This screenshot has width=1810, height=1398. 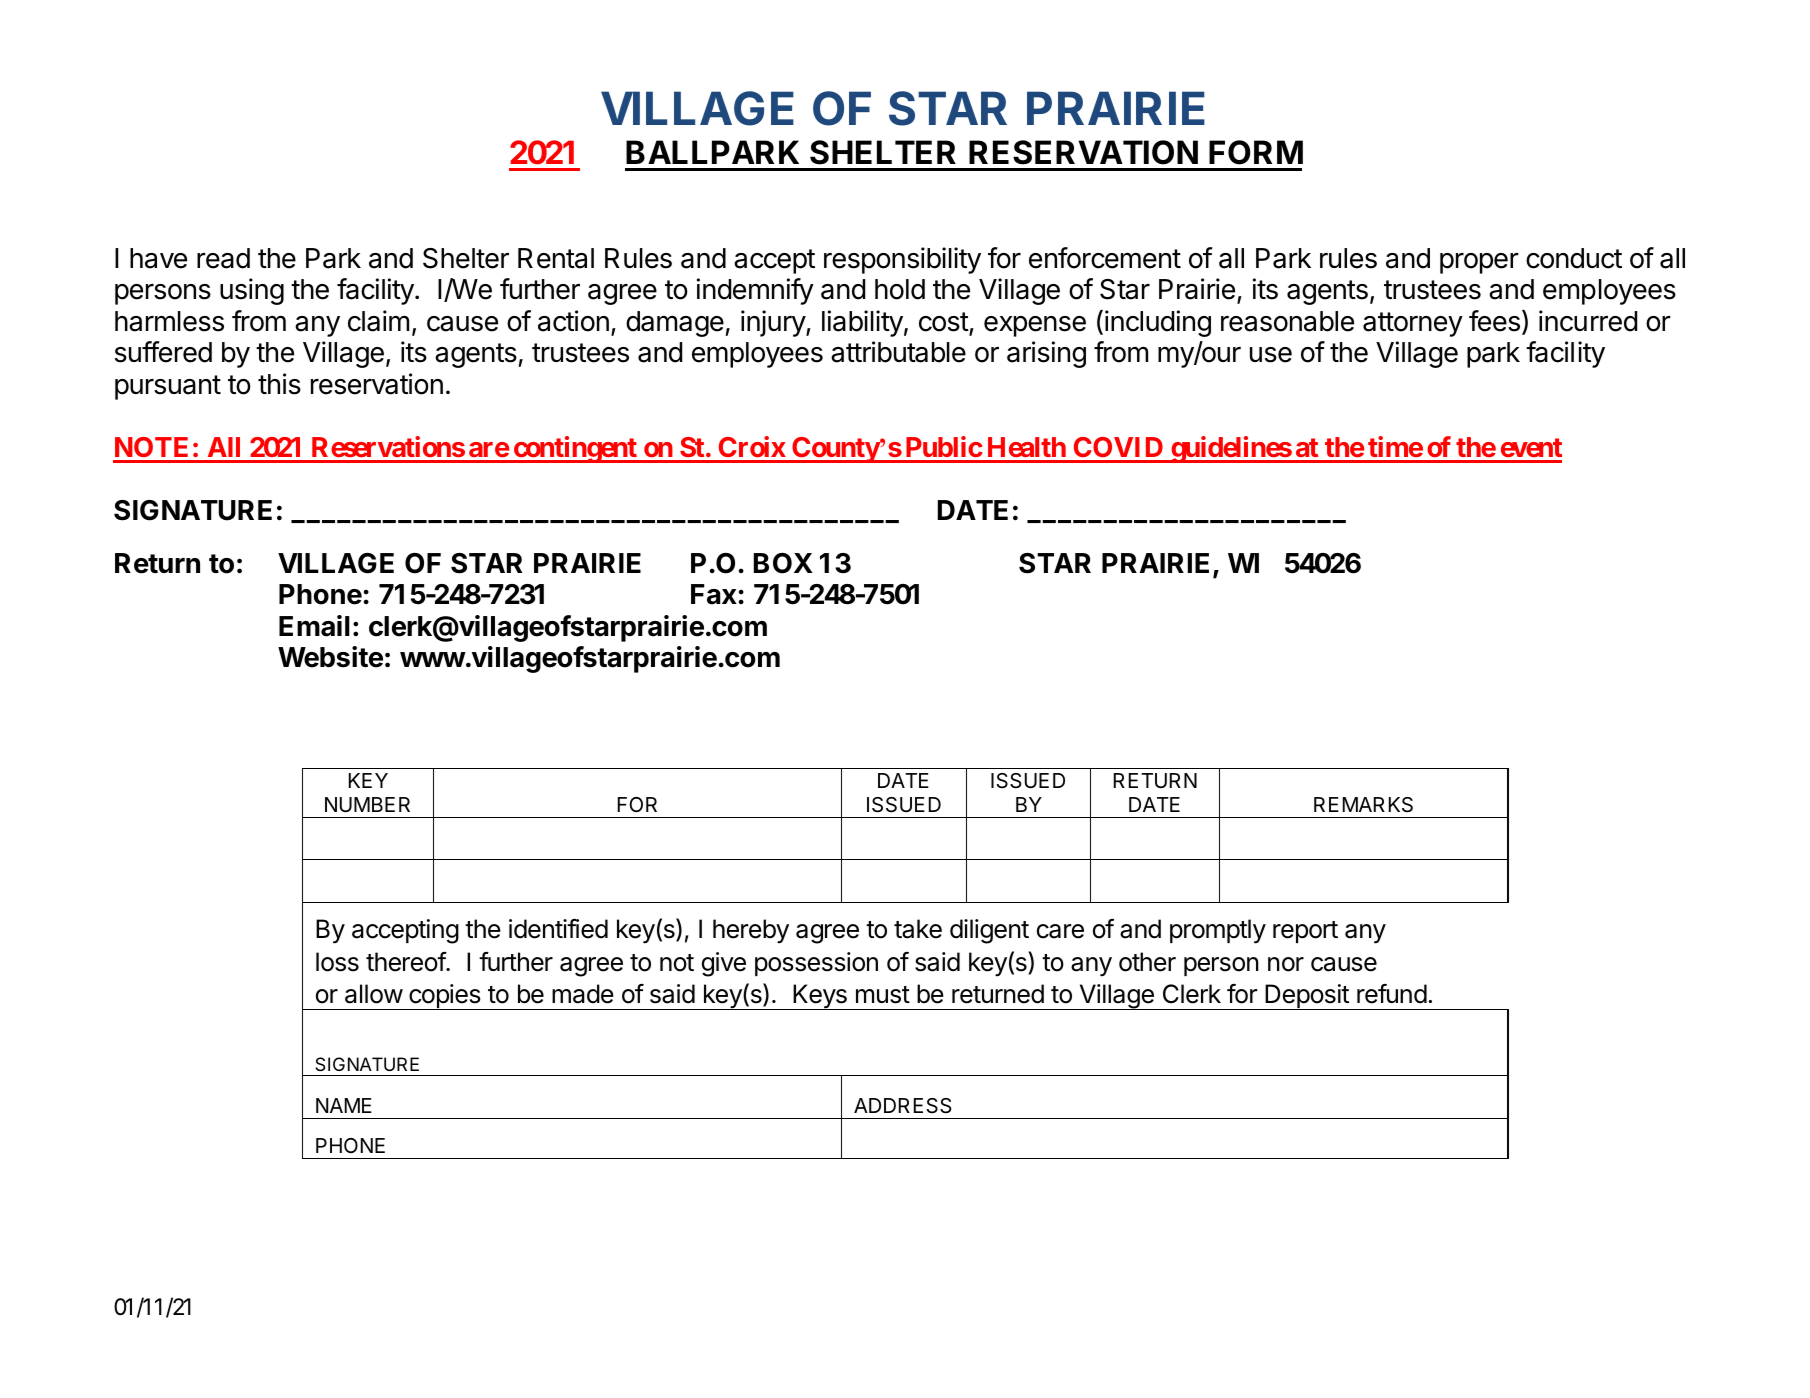 What do you see at coordinates (1363, 805) in the screenshot?
I see `REMARKS` at bounding box center [1363, 805].
